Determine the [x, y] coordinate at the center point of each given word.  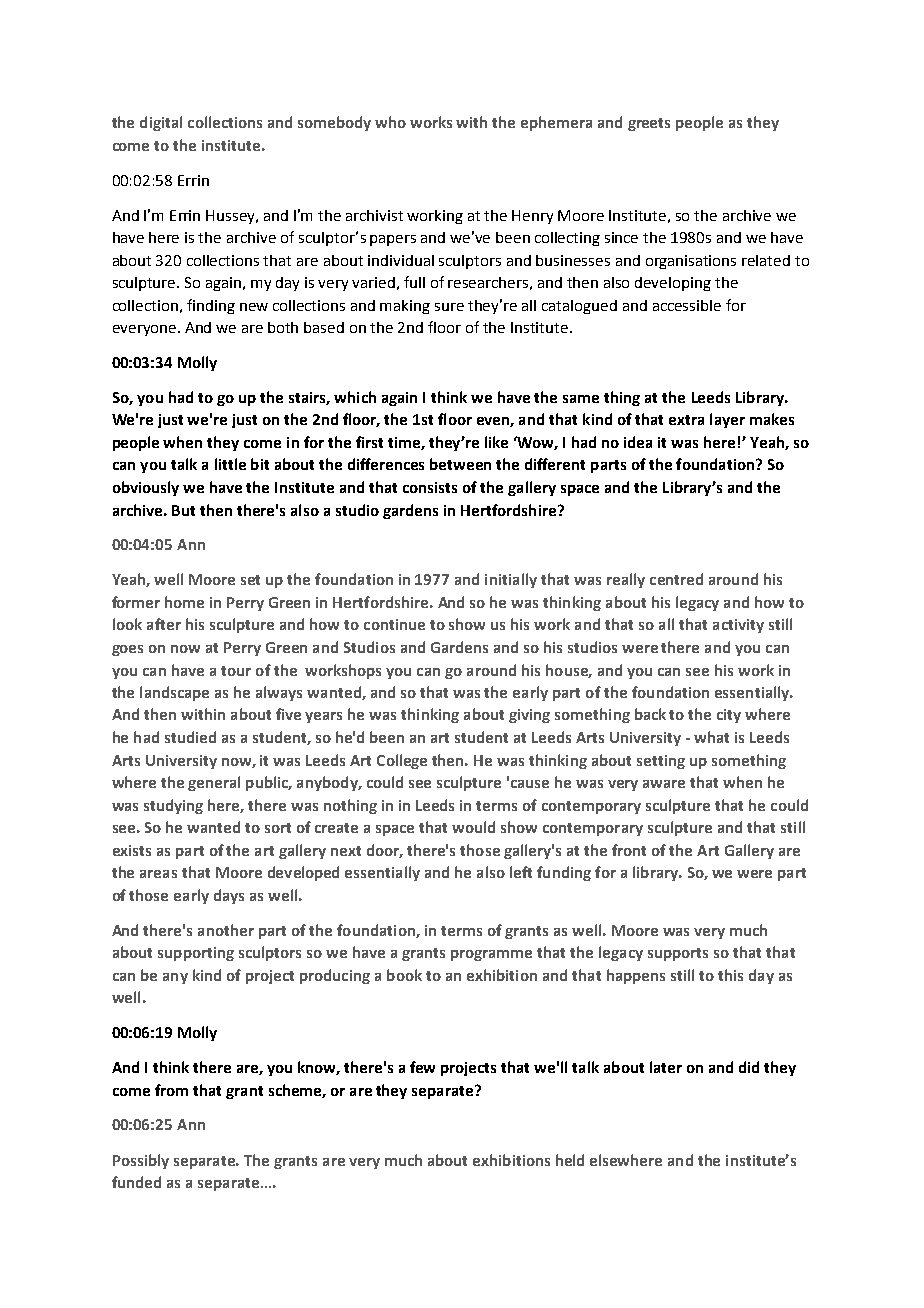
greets [649, 124]
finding [211, 306]
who [390, 122]
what [711, 737]
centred [676, 579]
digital [161, 123]
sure [449, 307]
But [183, 510]
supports [678, 954]
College [402, 761]
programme [491, 955]
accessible [687, 305]
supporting [196, 954]
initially [511, 580]
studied [190, 737]
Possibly [141, 1161]
